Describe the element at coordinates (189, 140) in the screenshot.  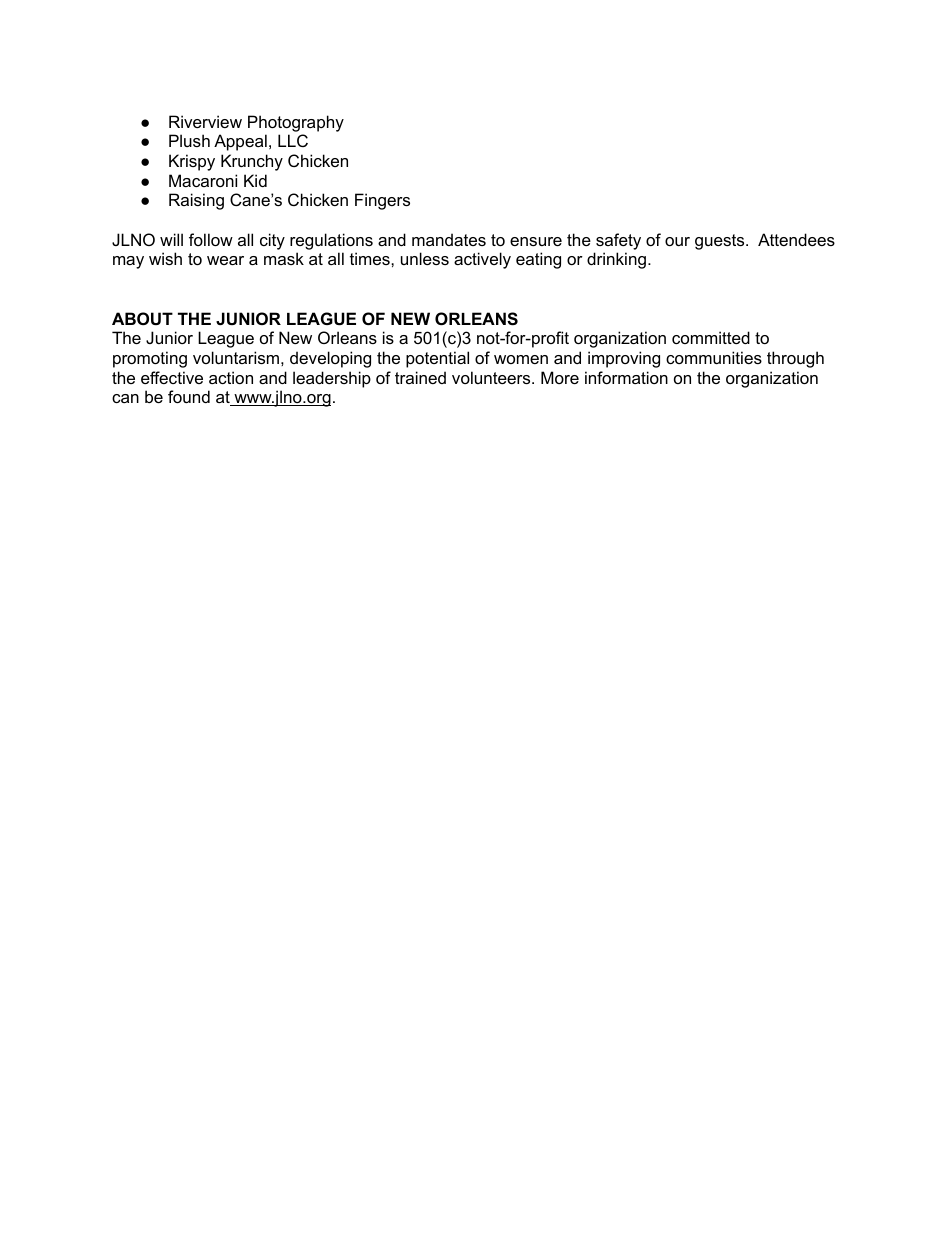
I see `Plush` at that location.
